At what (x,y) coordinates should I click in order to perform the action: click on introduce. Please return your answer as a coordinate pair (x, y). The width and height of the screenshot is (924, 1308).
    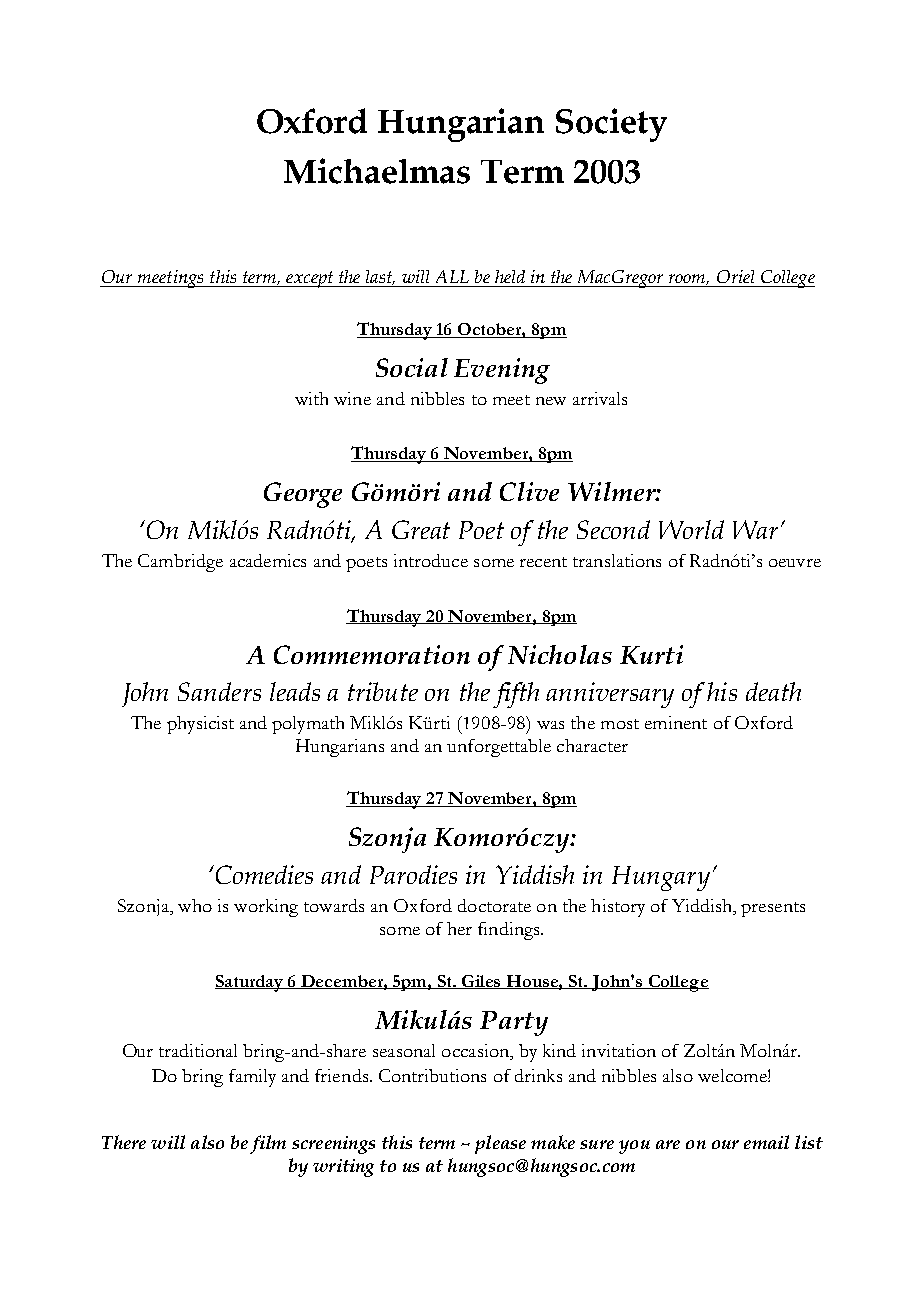
    Looking at the image, I should click on (431, 560).
